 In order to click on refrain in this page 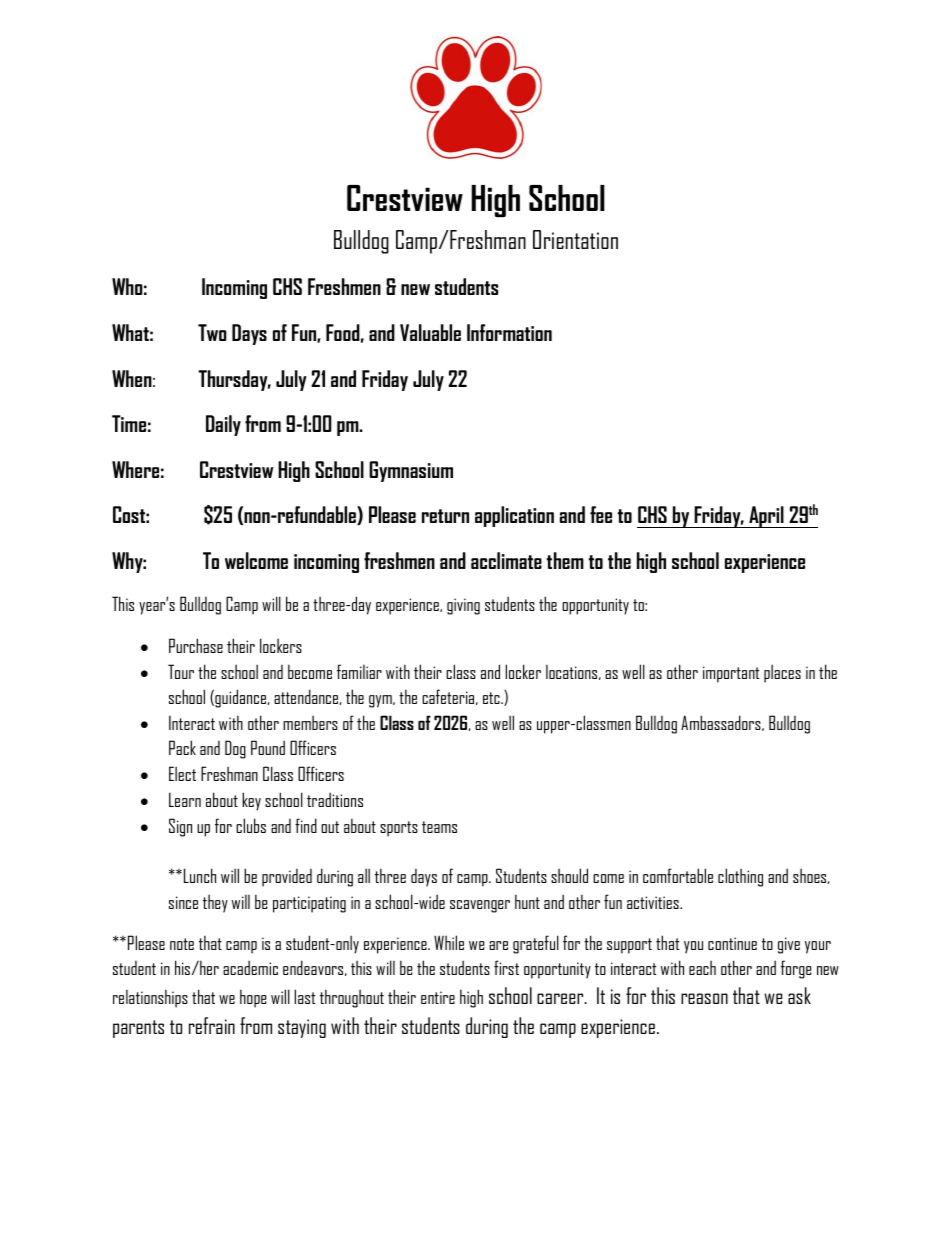, I will do `click(212, 1025)`.
